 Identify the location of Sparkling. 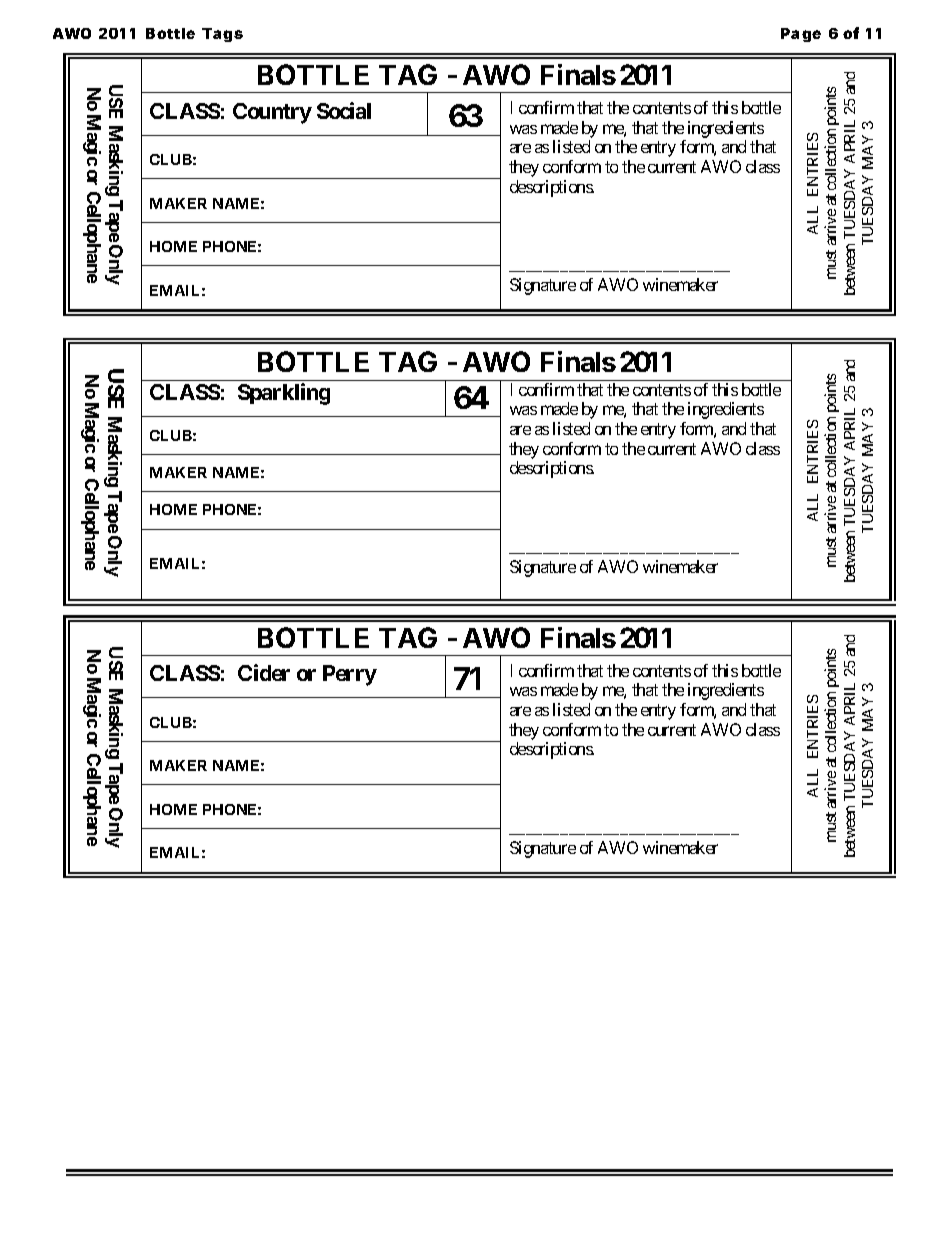
(284, 394).
